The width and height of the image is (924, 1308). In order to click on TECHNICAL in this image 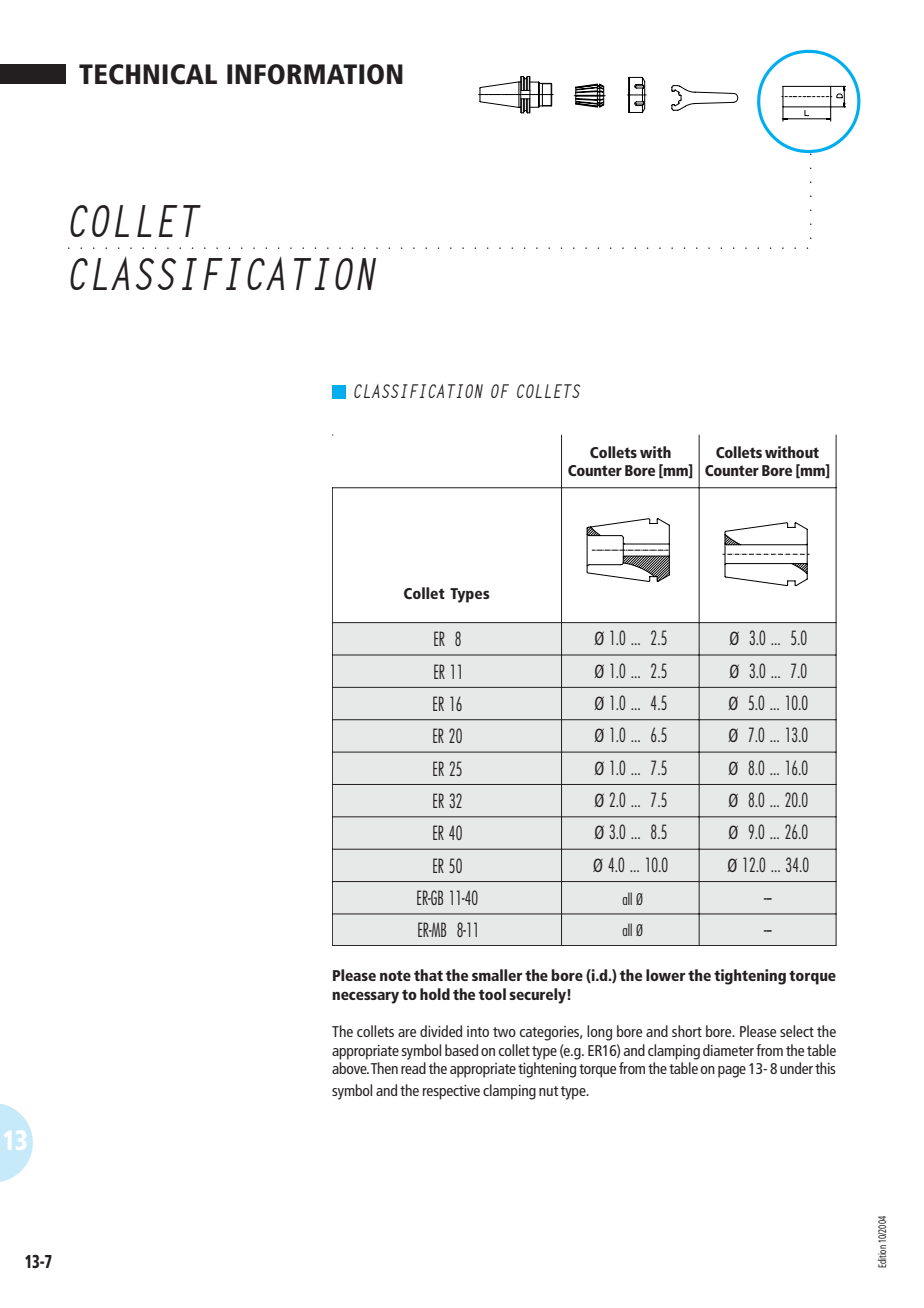, I will do `click(148, 74)`.
